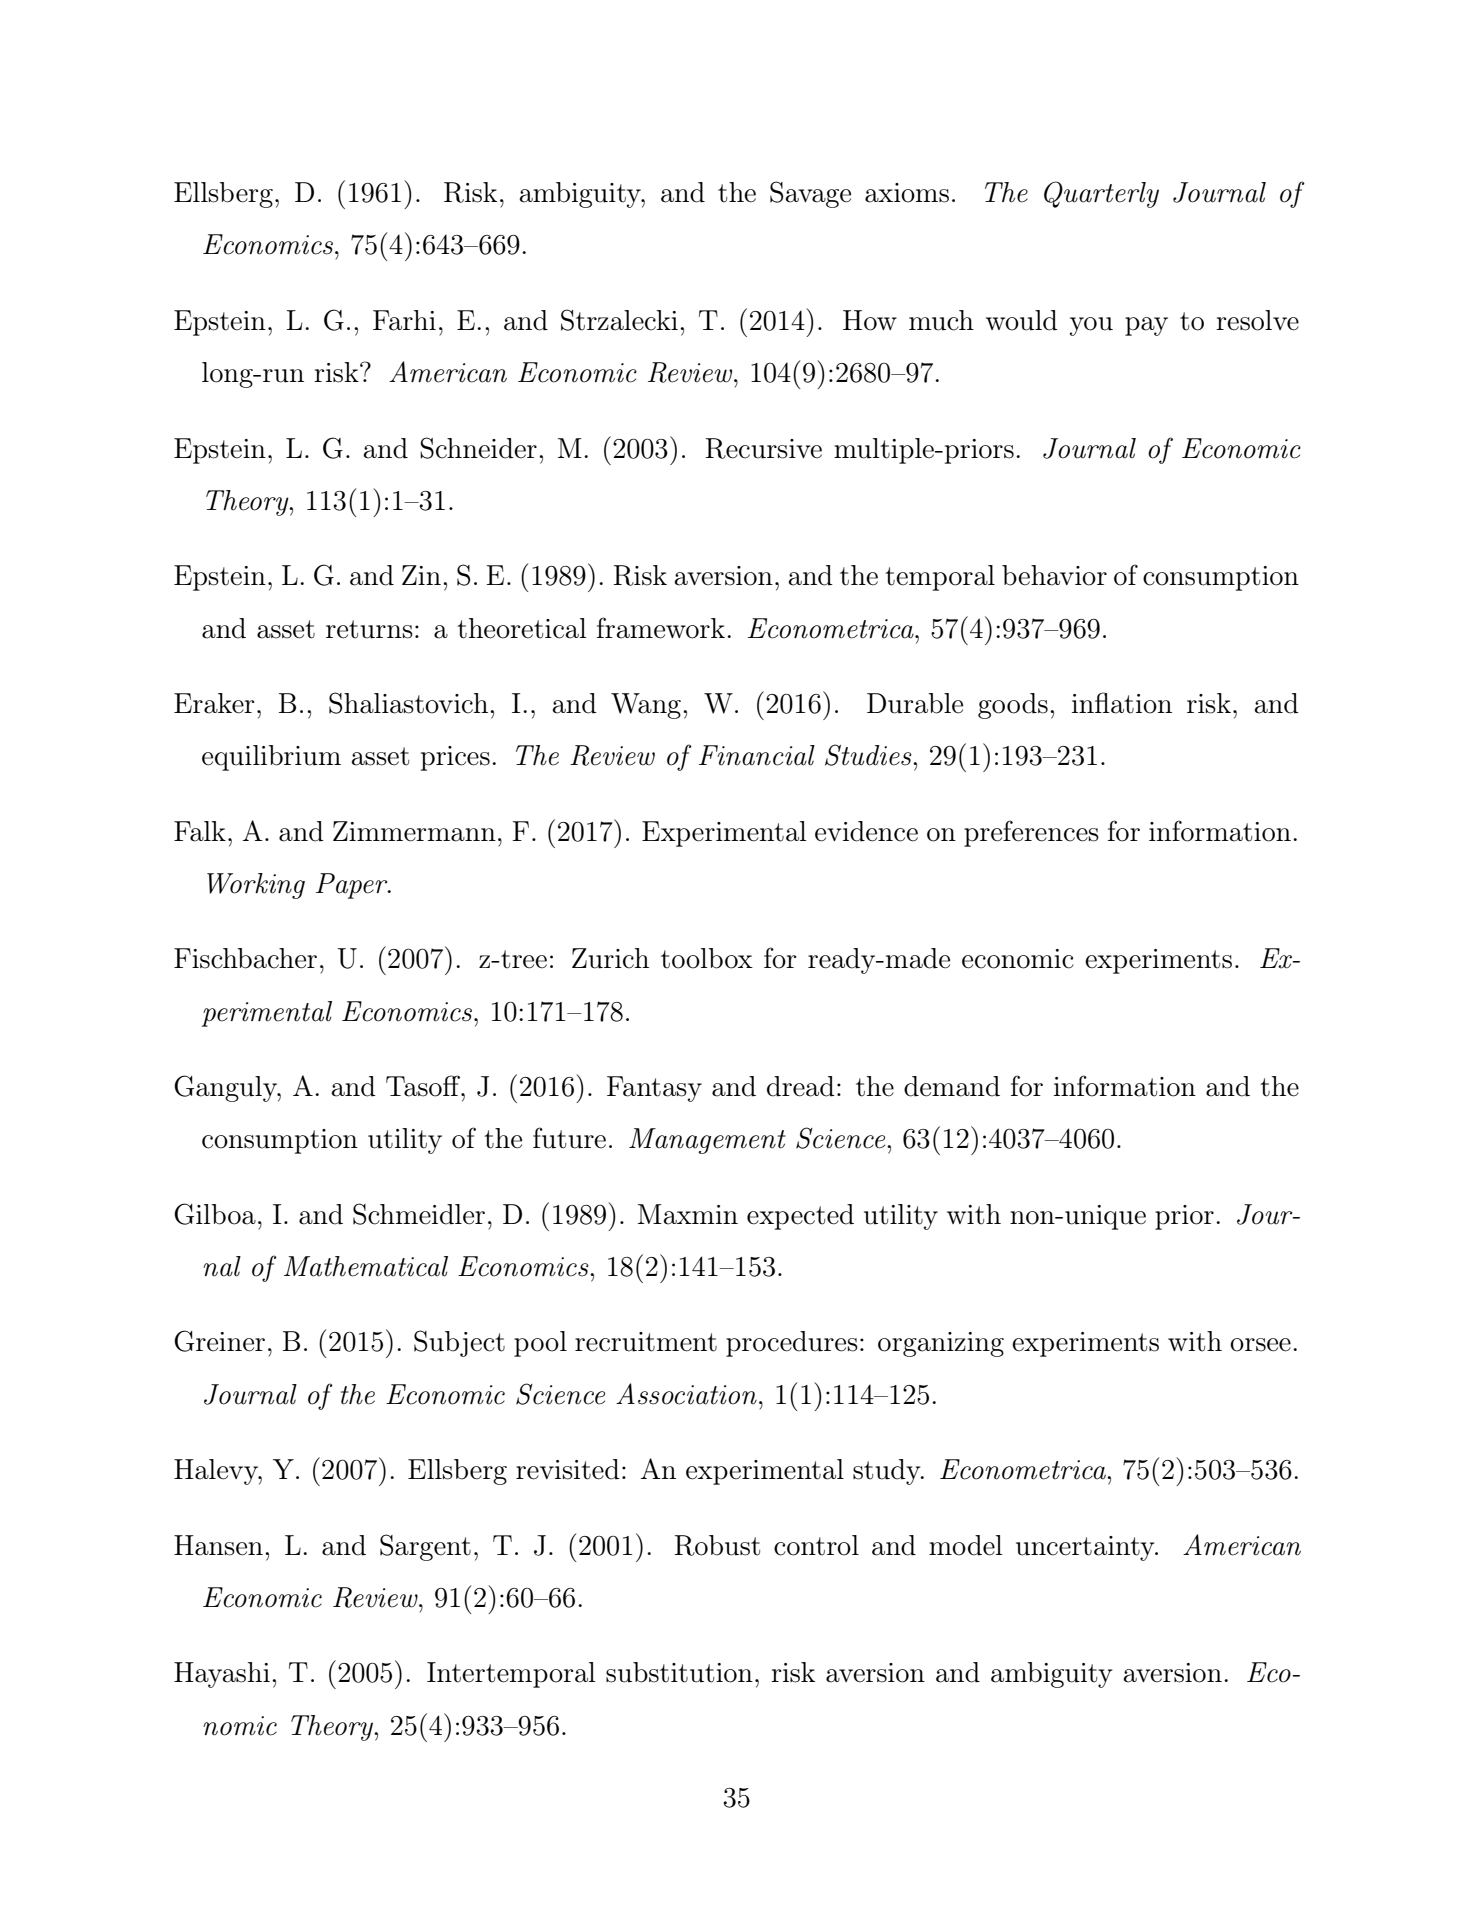 The width and height of the document is (1474, 1908). What do you see at coordinates (707, 958) in the document?
I see `toolbox` at bounding box center [707, 958].
